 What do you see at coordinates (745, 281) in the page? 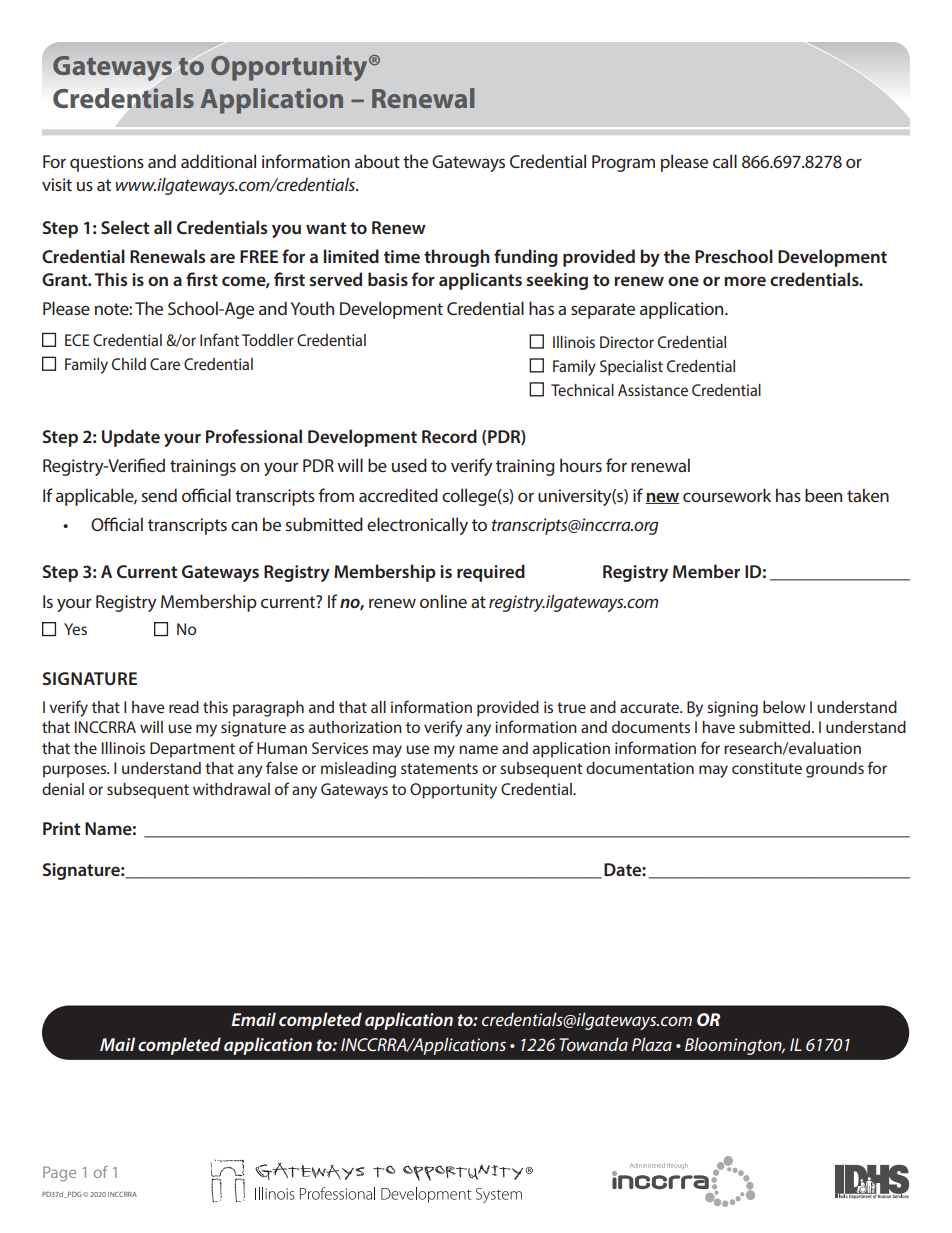
I see `more` at bounding box center [745, 281].
